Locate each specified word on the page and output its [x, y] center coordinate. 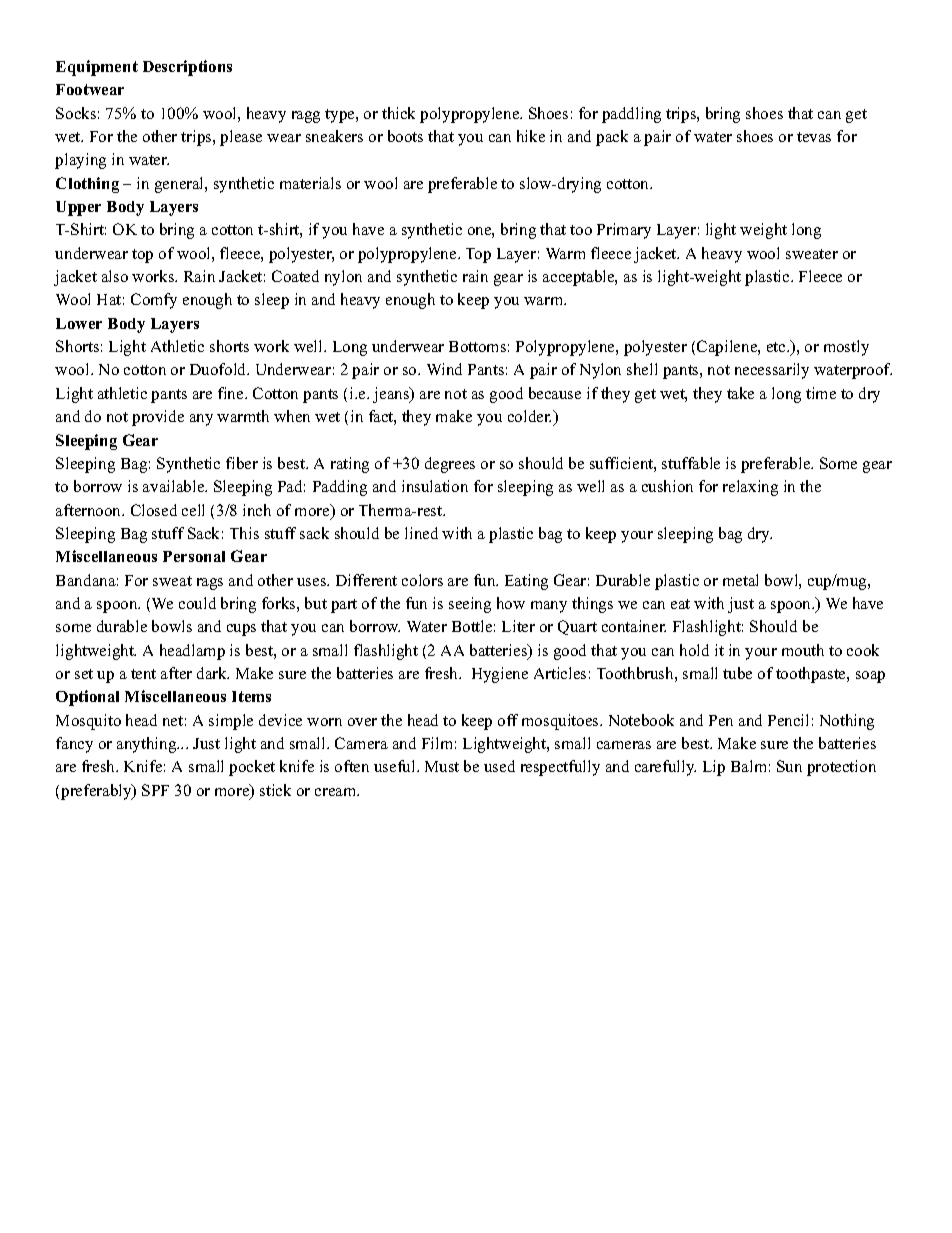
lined [421, 533]
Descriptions [187, 68]
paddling [631, 115]
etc [777, 347]
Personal [194, 556]
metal [740, 580]
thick [398, 113]
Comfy [154, 301]
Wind [444, 369]
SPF [155, 790]
